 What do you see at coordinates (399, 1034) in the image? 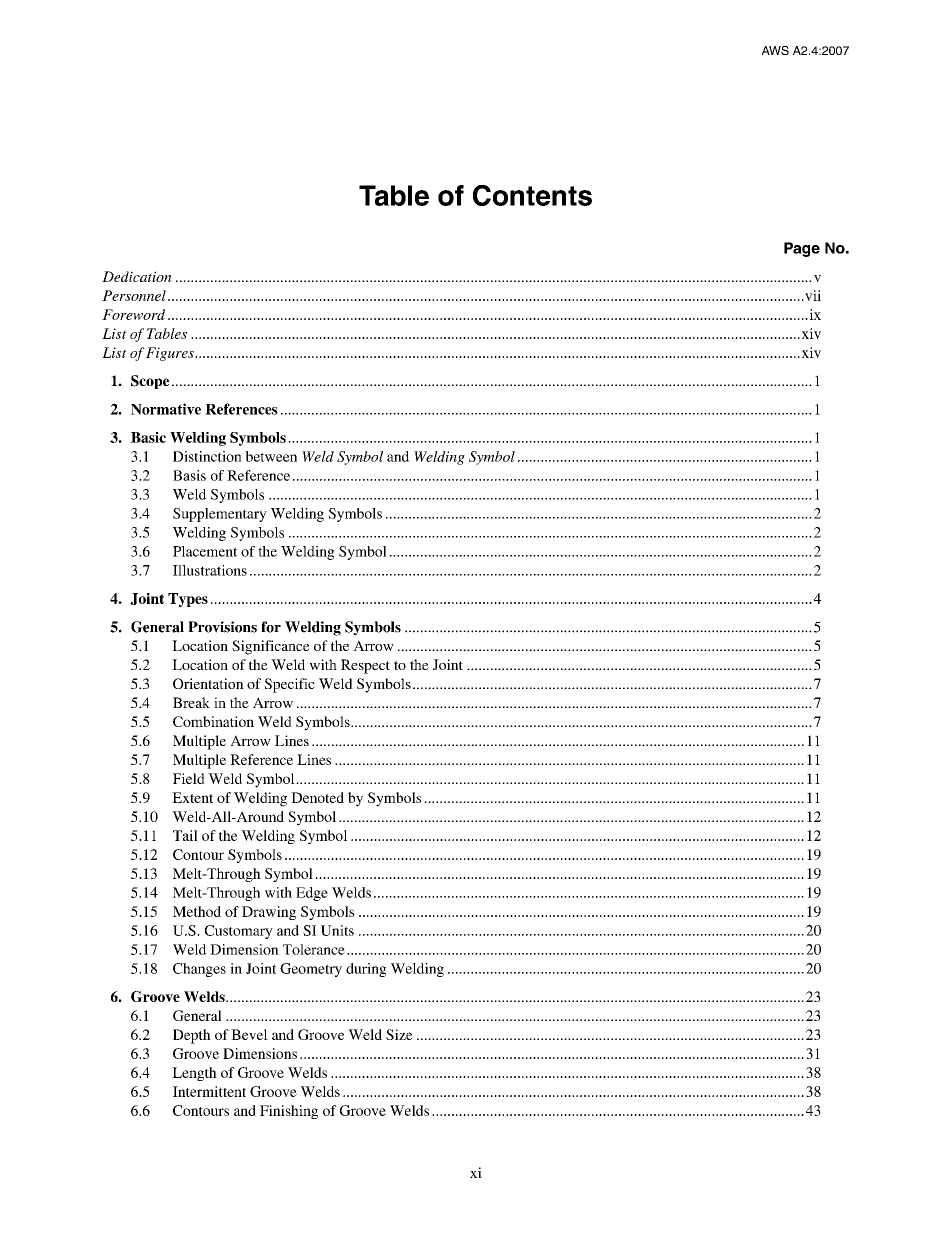
I see `Size` at bounding box center [399, 1034].
